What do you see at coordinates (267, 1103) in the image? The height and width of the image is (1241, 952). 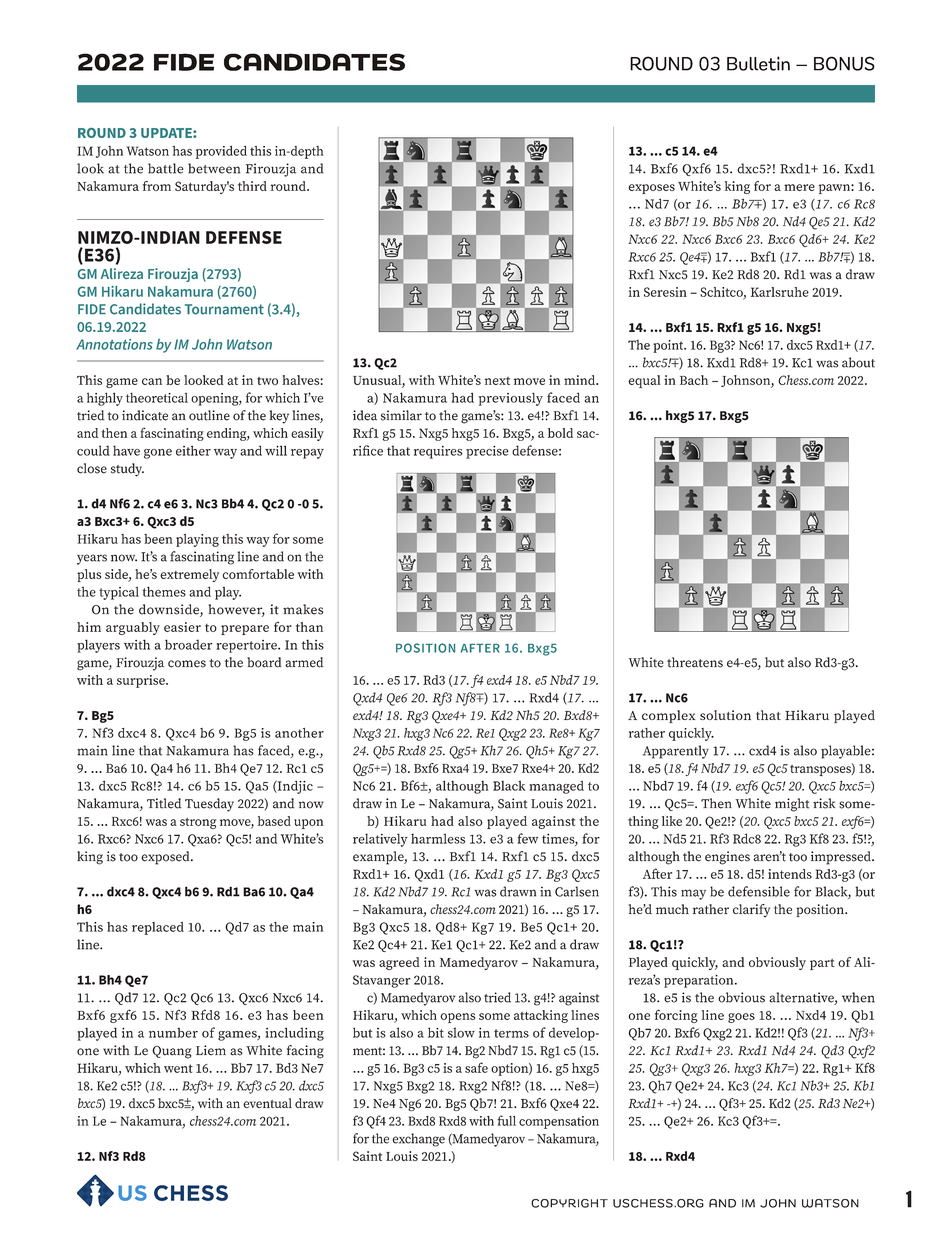 I see `eventual` at bounding box center [267, 1103].
